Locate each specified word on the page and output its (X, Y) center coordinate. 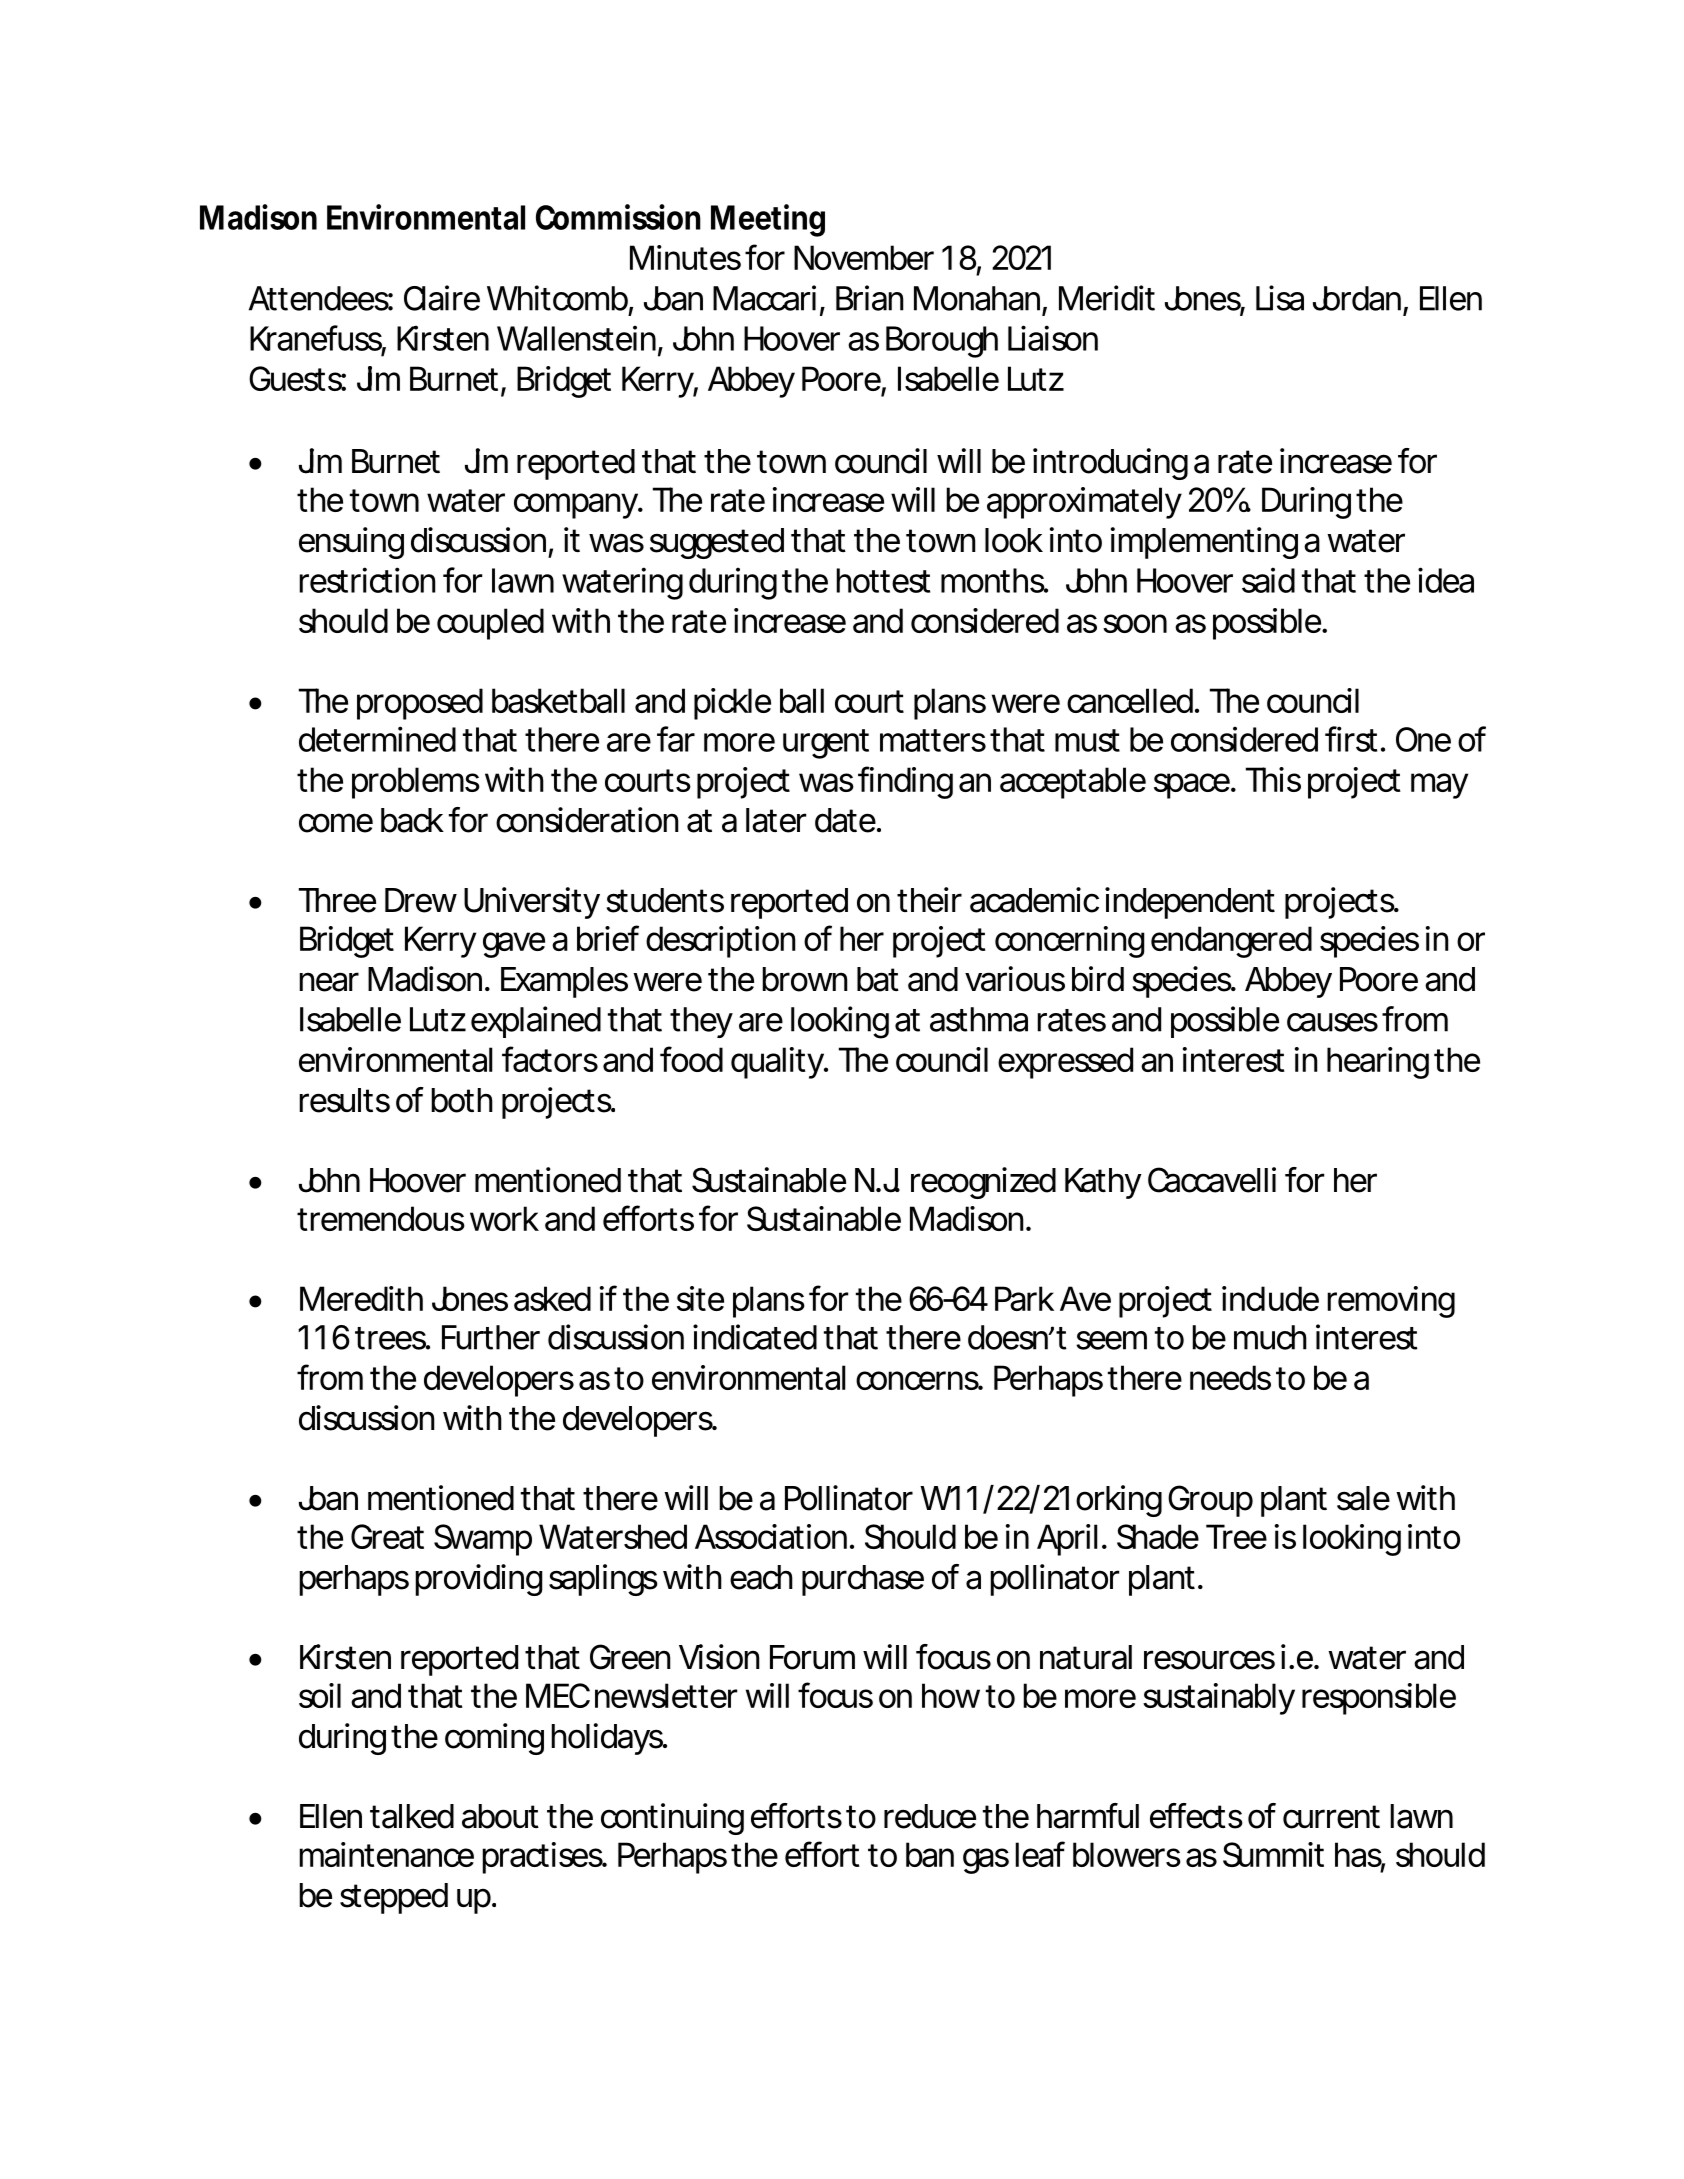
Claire (442, 298)
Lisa (1280, 298)
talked (412, 1816)
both (462, 1100)
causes (1332, 1022)
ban (930, 1854)
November (864, 257)
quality (779, 1063)
